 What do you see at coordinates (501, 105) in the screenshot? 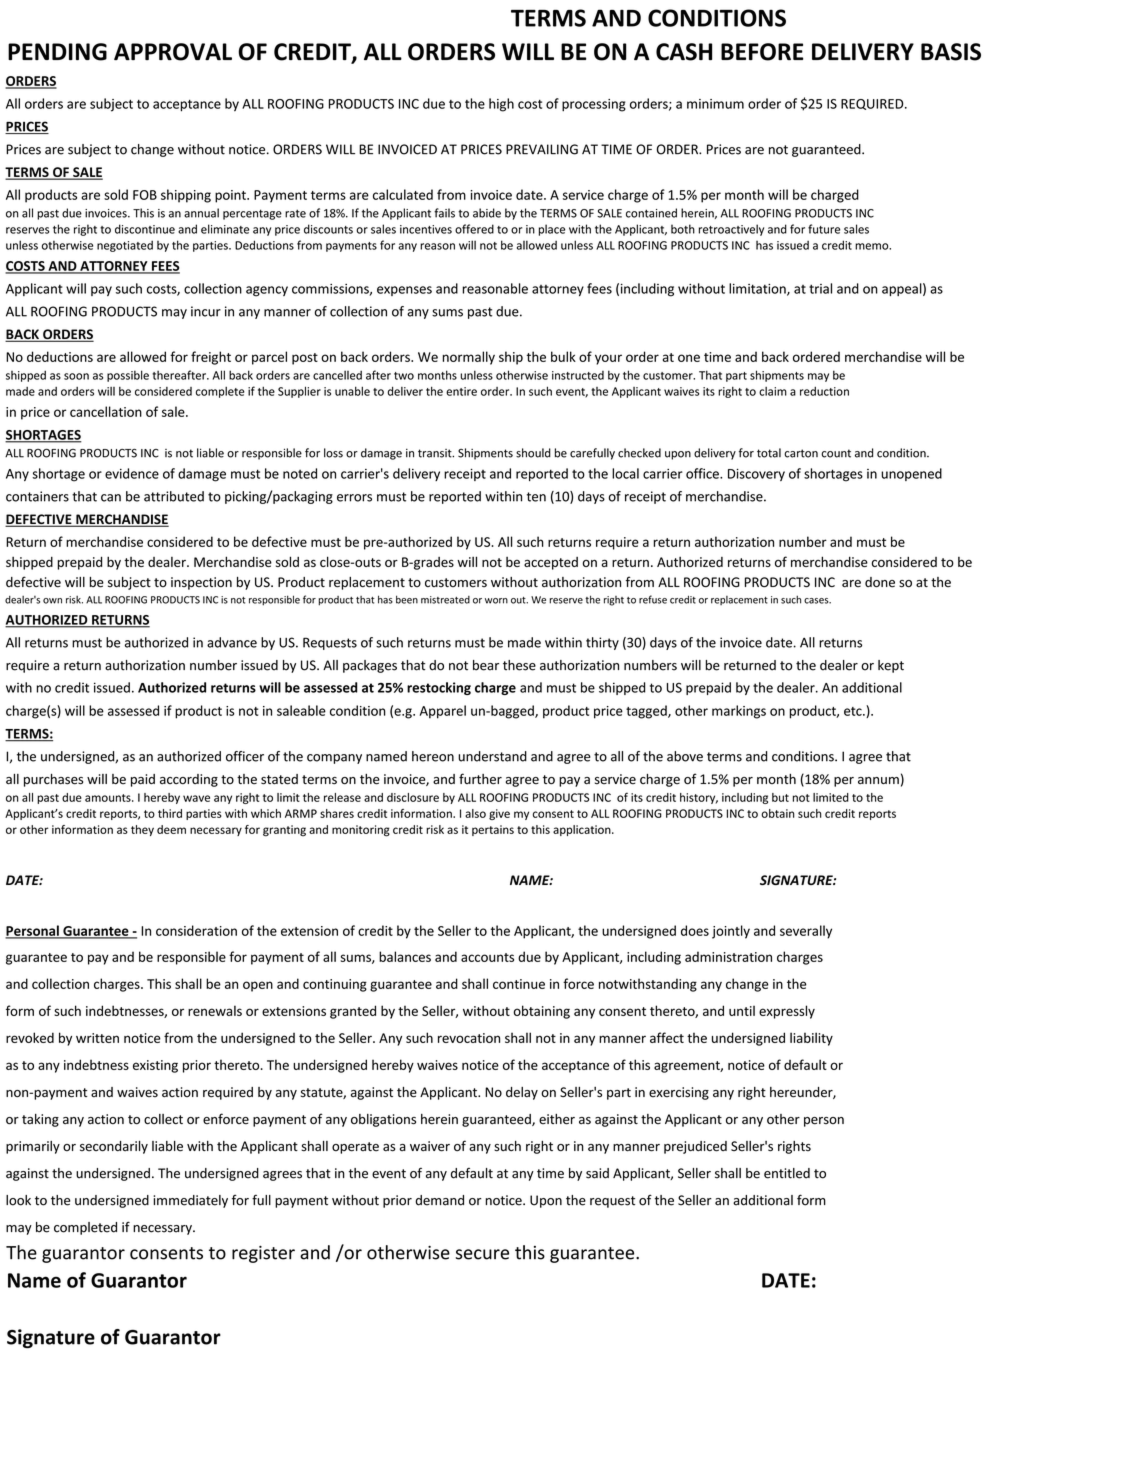
I see `high` at bounding box center [501, 105].
